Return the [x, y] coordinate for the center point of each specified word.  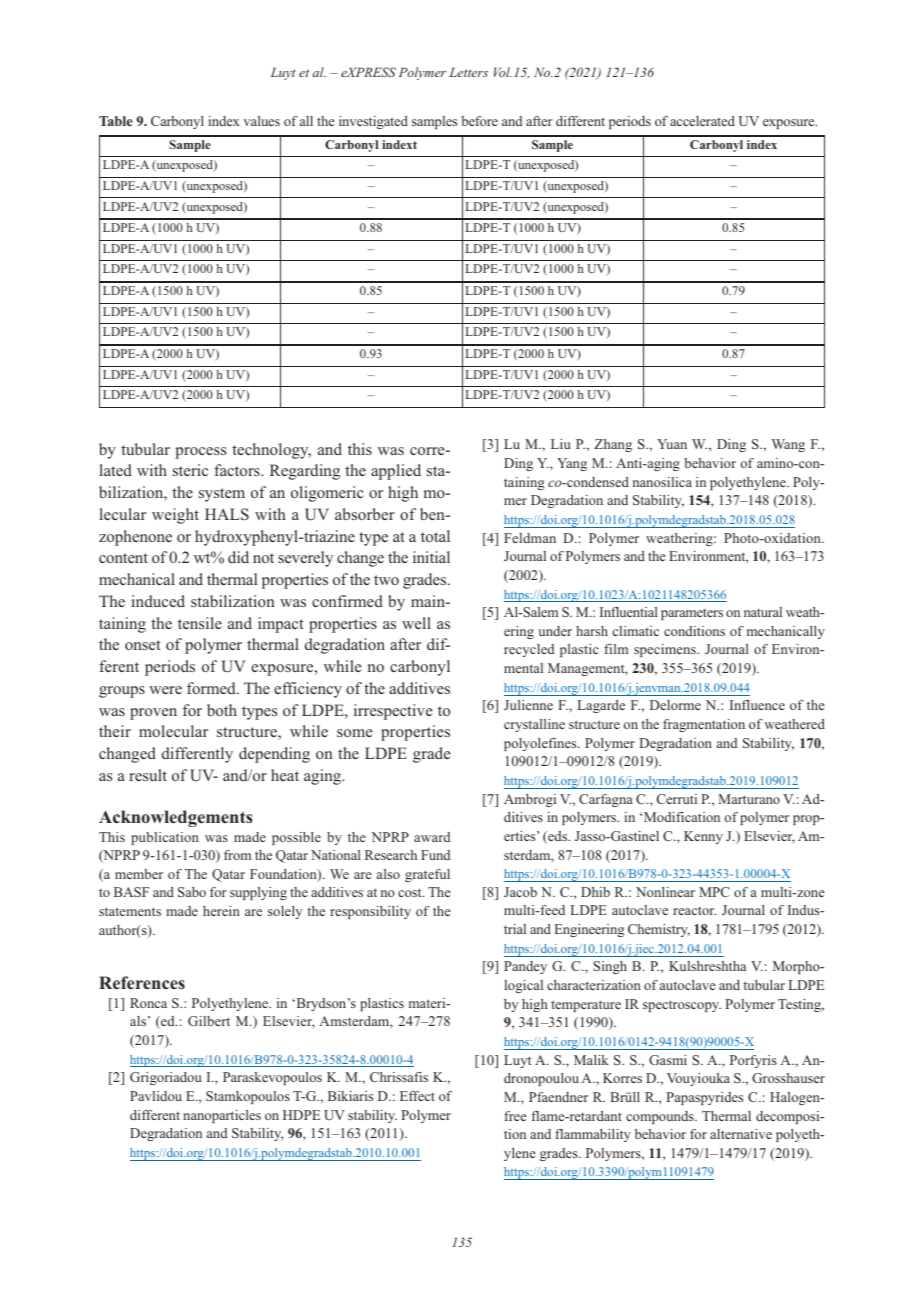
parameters [692, 614]
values [261, 121]
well [416, 623]
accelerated [702, 121]
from [237, 855]
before [479, 121]
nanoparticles [222, 1116]
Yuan [672, 444]
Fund [435, 855]
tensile [200, 623]
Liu [561, 444]
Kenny [703, 837]
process [200, 453]
